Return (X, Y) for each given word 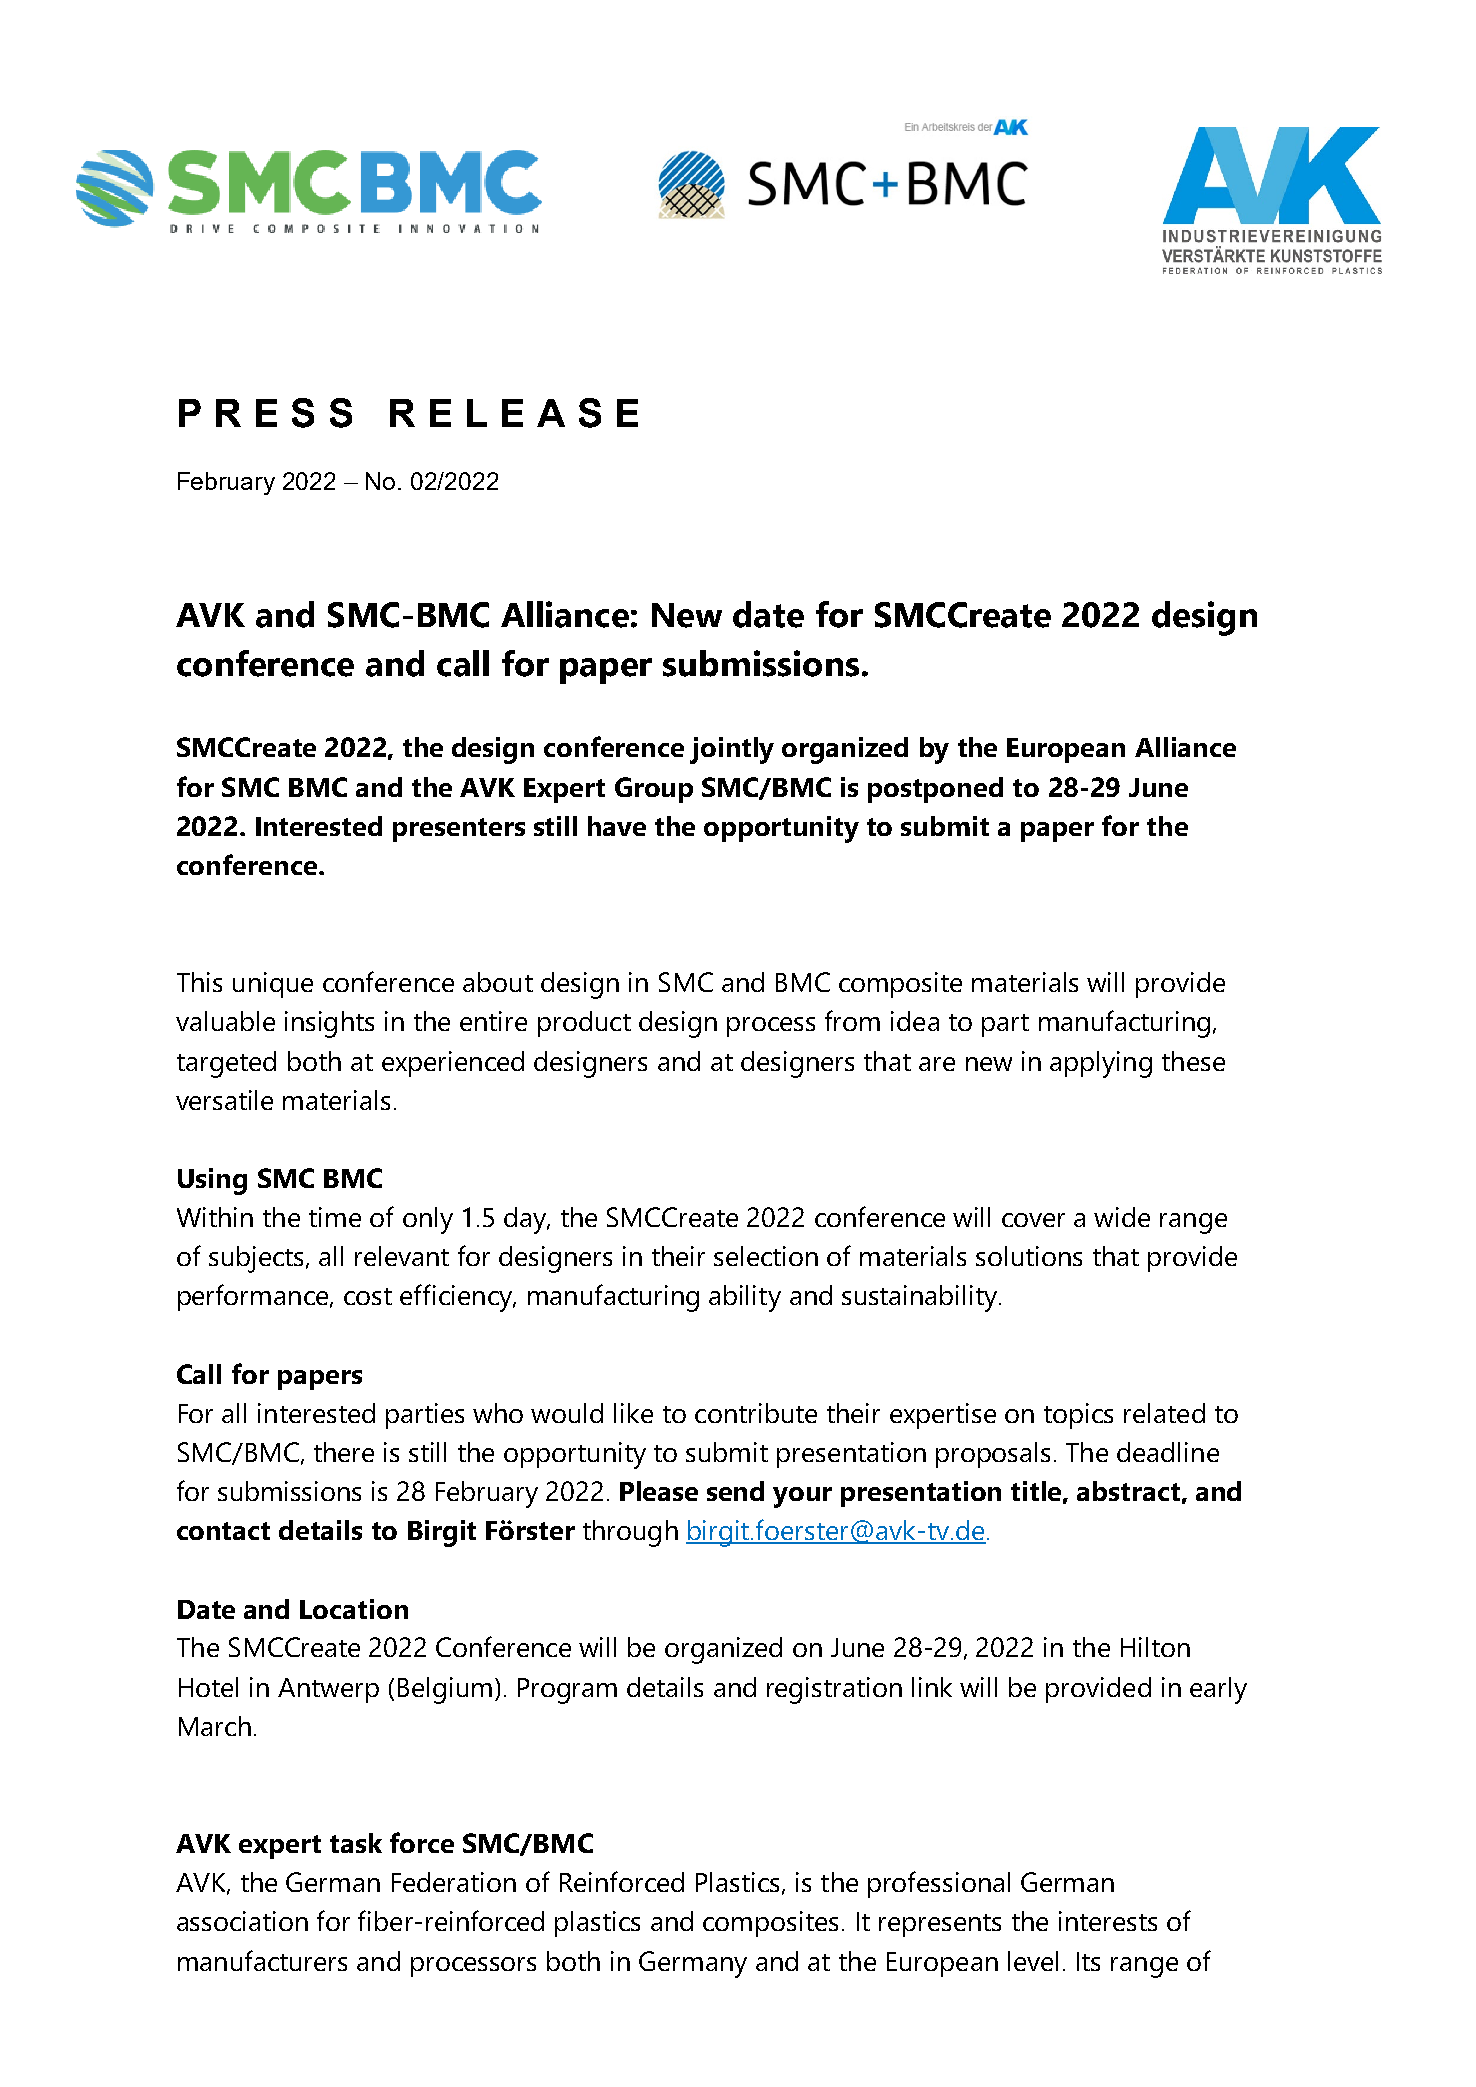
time (335, 1217)
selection (766, 1256)
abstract (1128, 1491)
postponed (935, 790)
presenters (459, 830)
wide (1122, 1217)
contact (223, 1531)
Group (654, 790)
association (242, 1921)
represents (940, 1925)
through (630, 1533)
